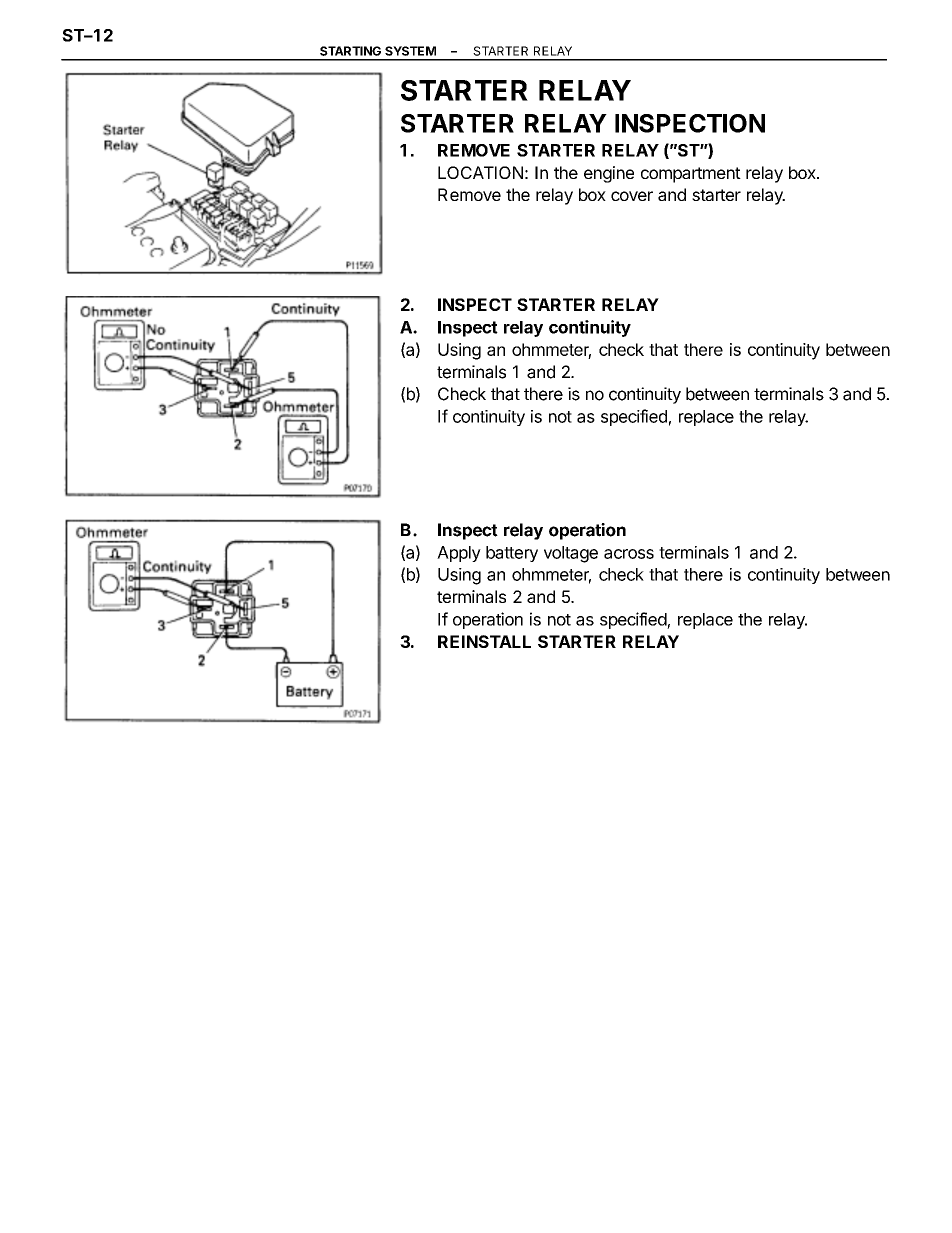  I want to click on engine, so click(609, 174).
